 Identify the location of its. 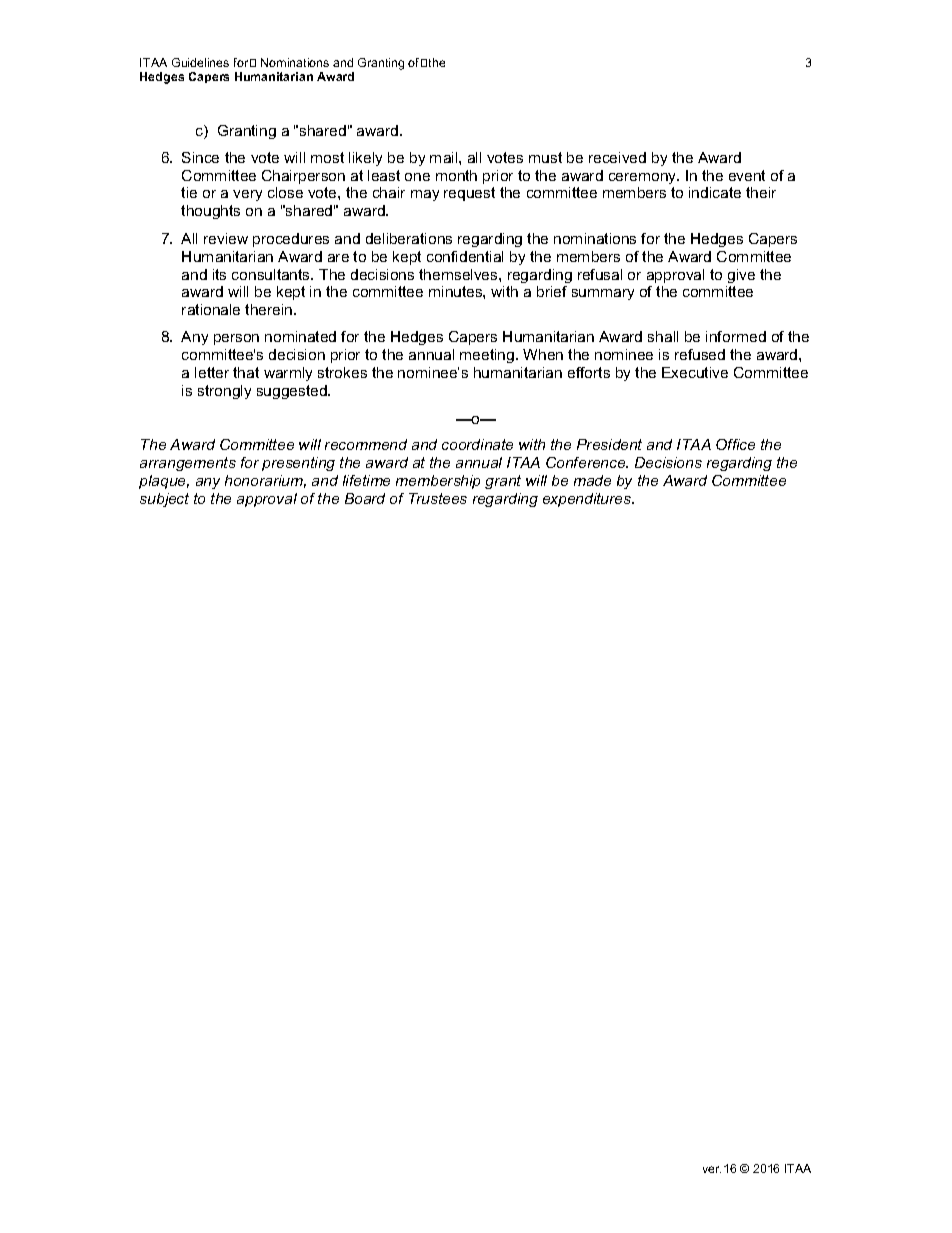
(219, 274).
